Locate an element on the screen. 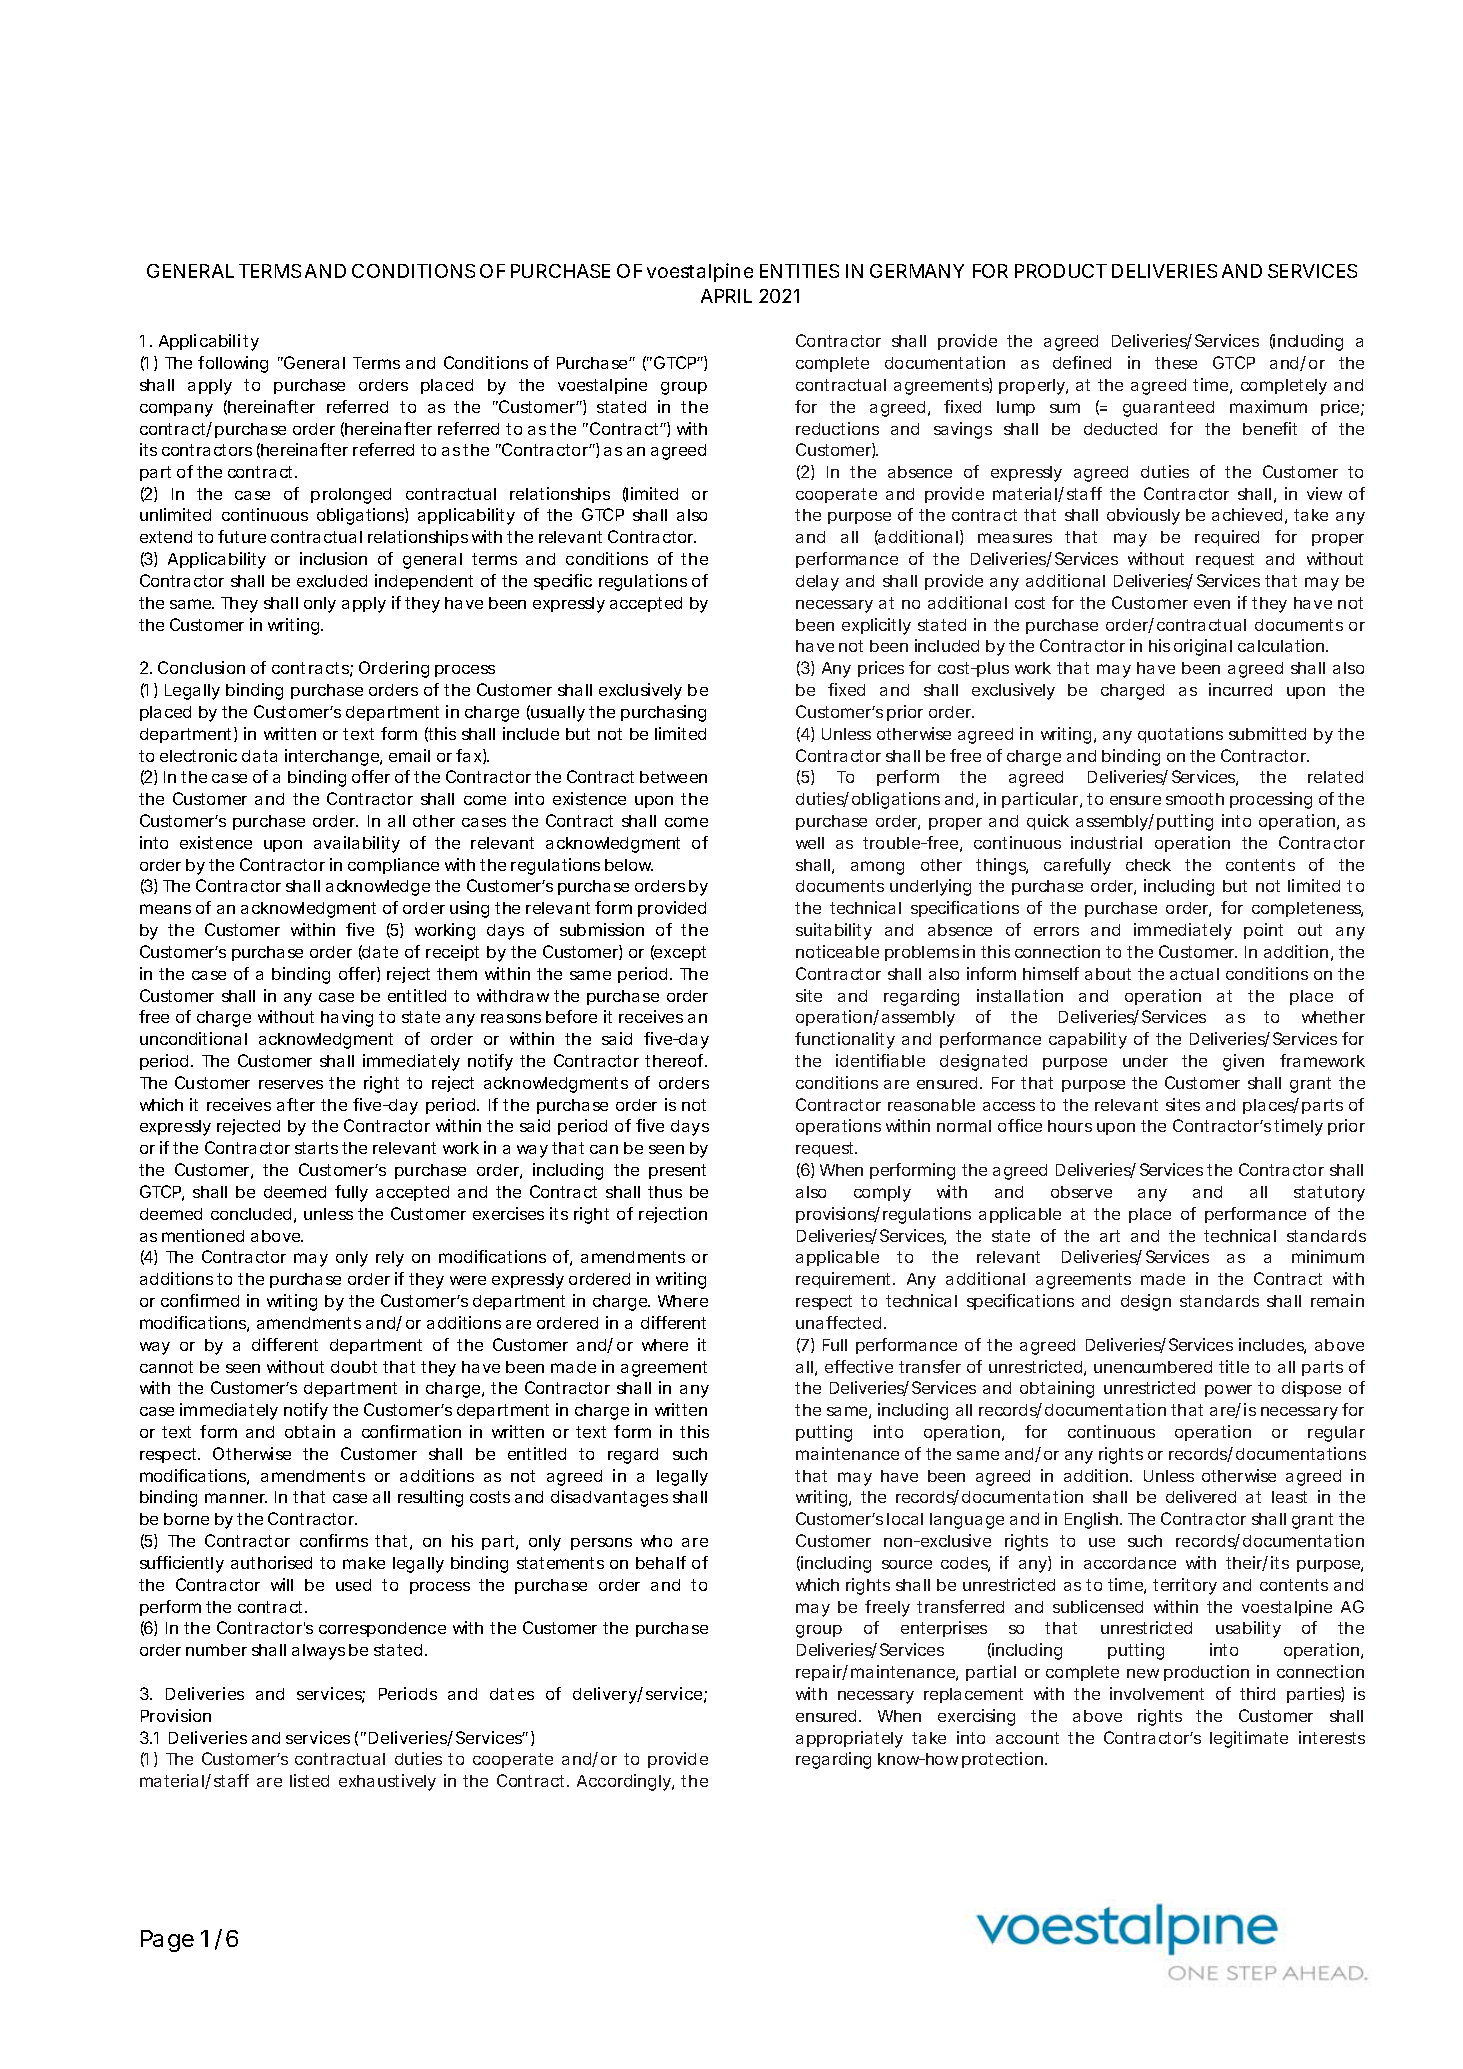 This screenshot has height=2069, width=1463. listed is located at coordinates (309, 1780).
